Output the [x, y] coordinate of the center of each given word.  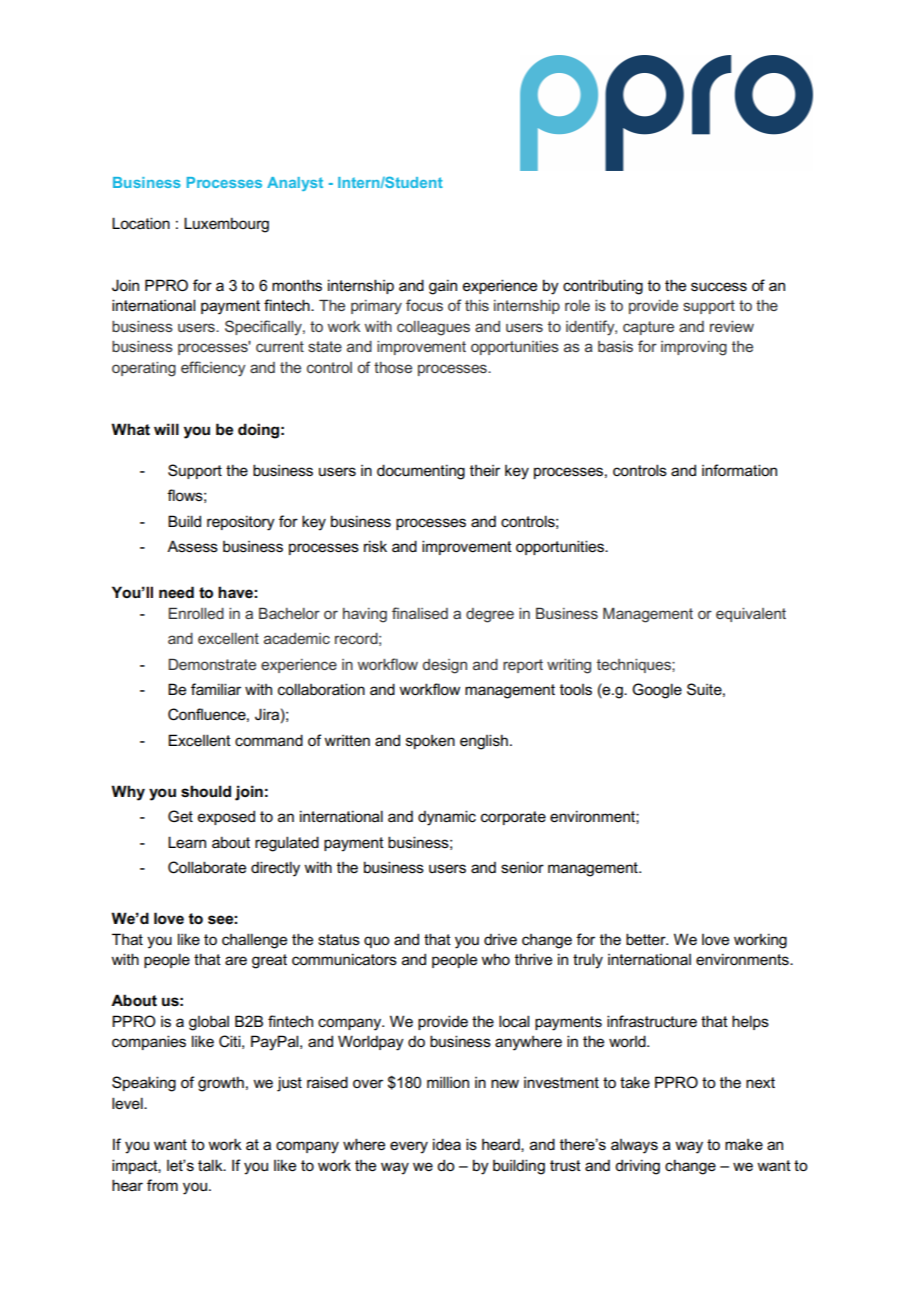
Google [657, 691]
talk [211, 1165]
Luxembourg [226, 225]
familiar [216, 689]
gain [443, 287]
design [445, 666]
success [719, 287]
